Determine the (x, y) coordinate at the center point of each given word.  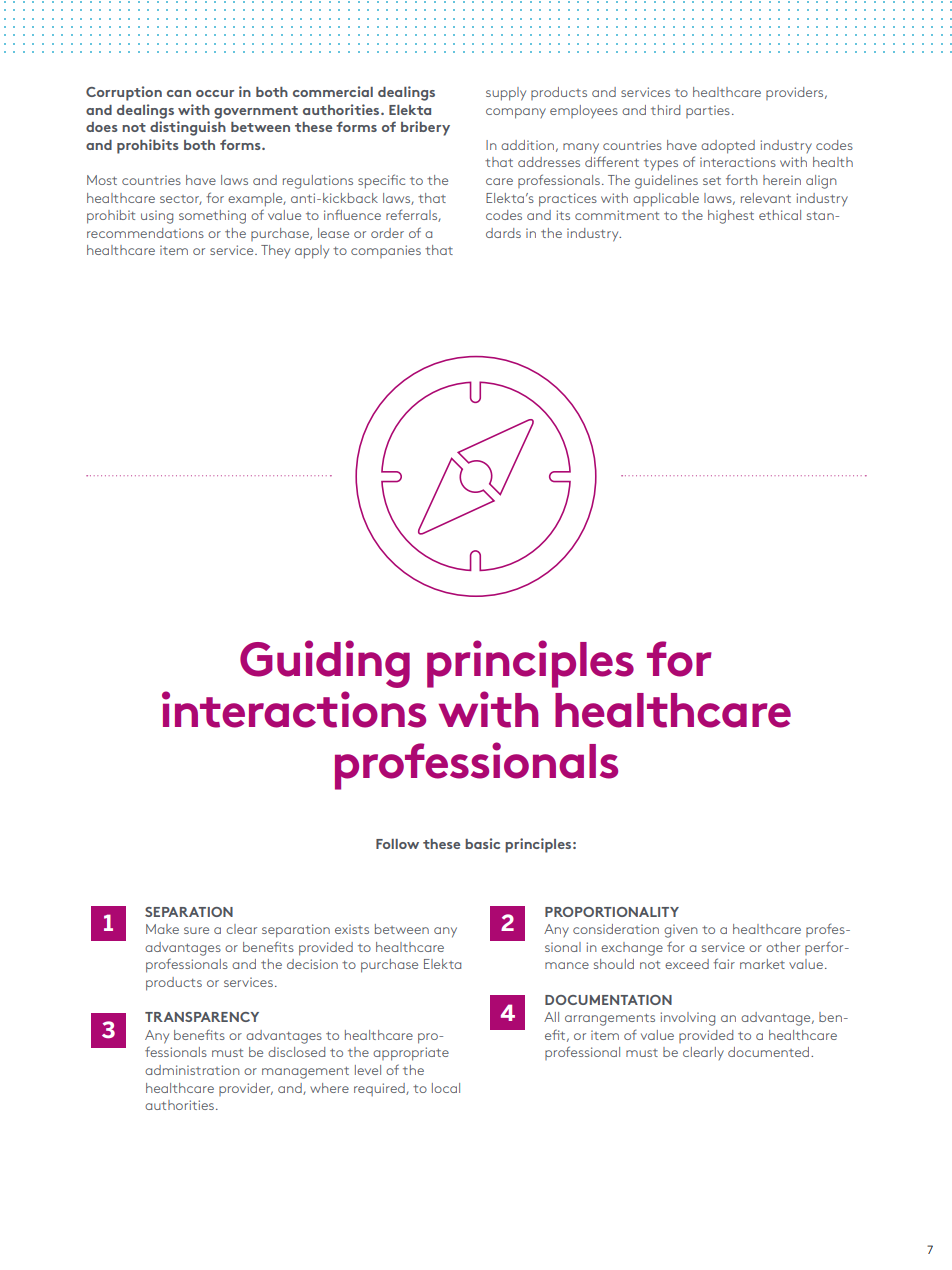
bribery (425, 128)
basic (482, 843)
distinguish (188, 128)
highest (731, 217)
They (275, 252)
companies (386, 251)
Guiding (325, 664)
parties (708, 111)
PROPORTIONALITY (612, 912)
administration (192, 1070)
